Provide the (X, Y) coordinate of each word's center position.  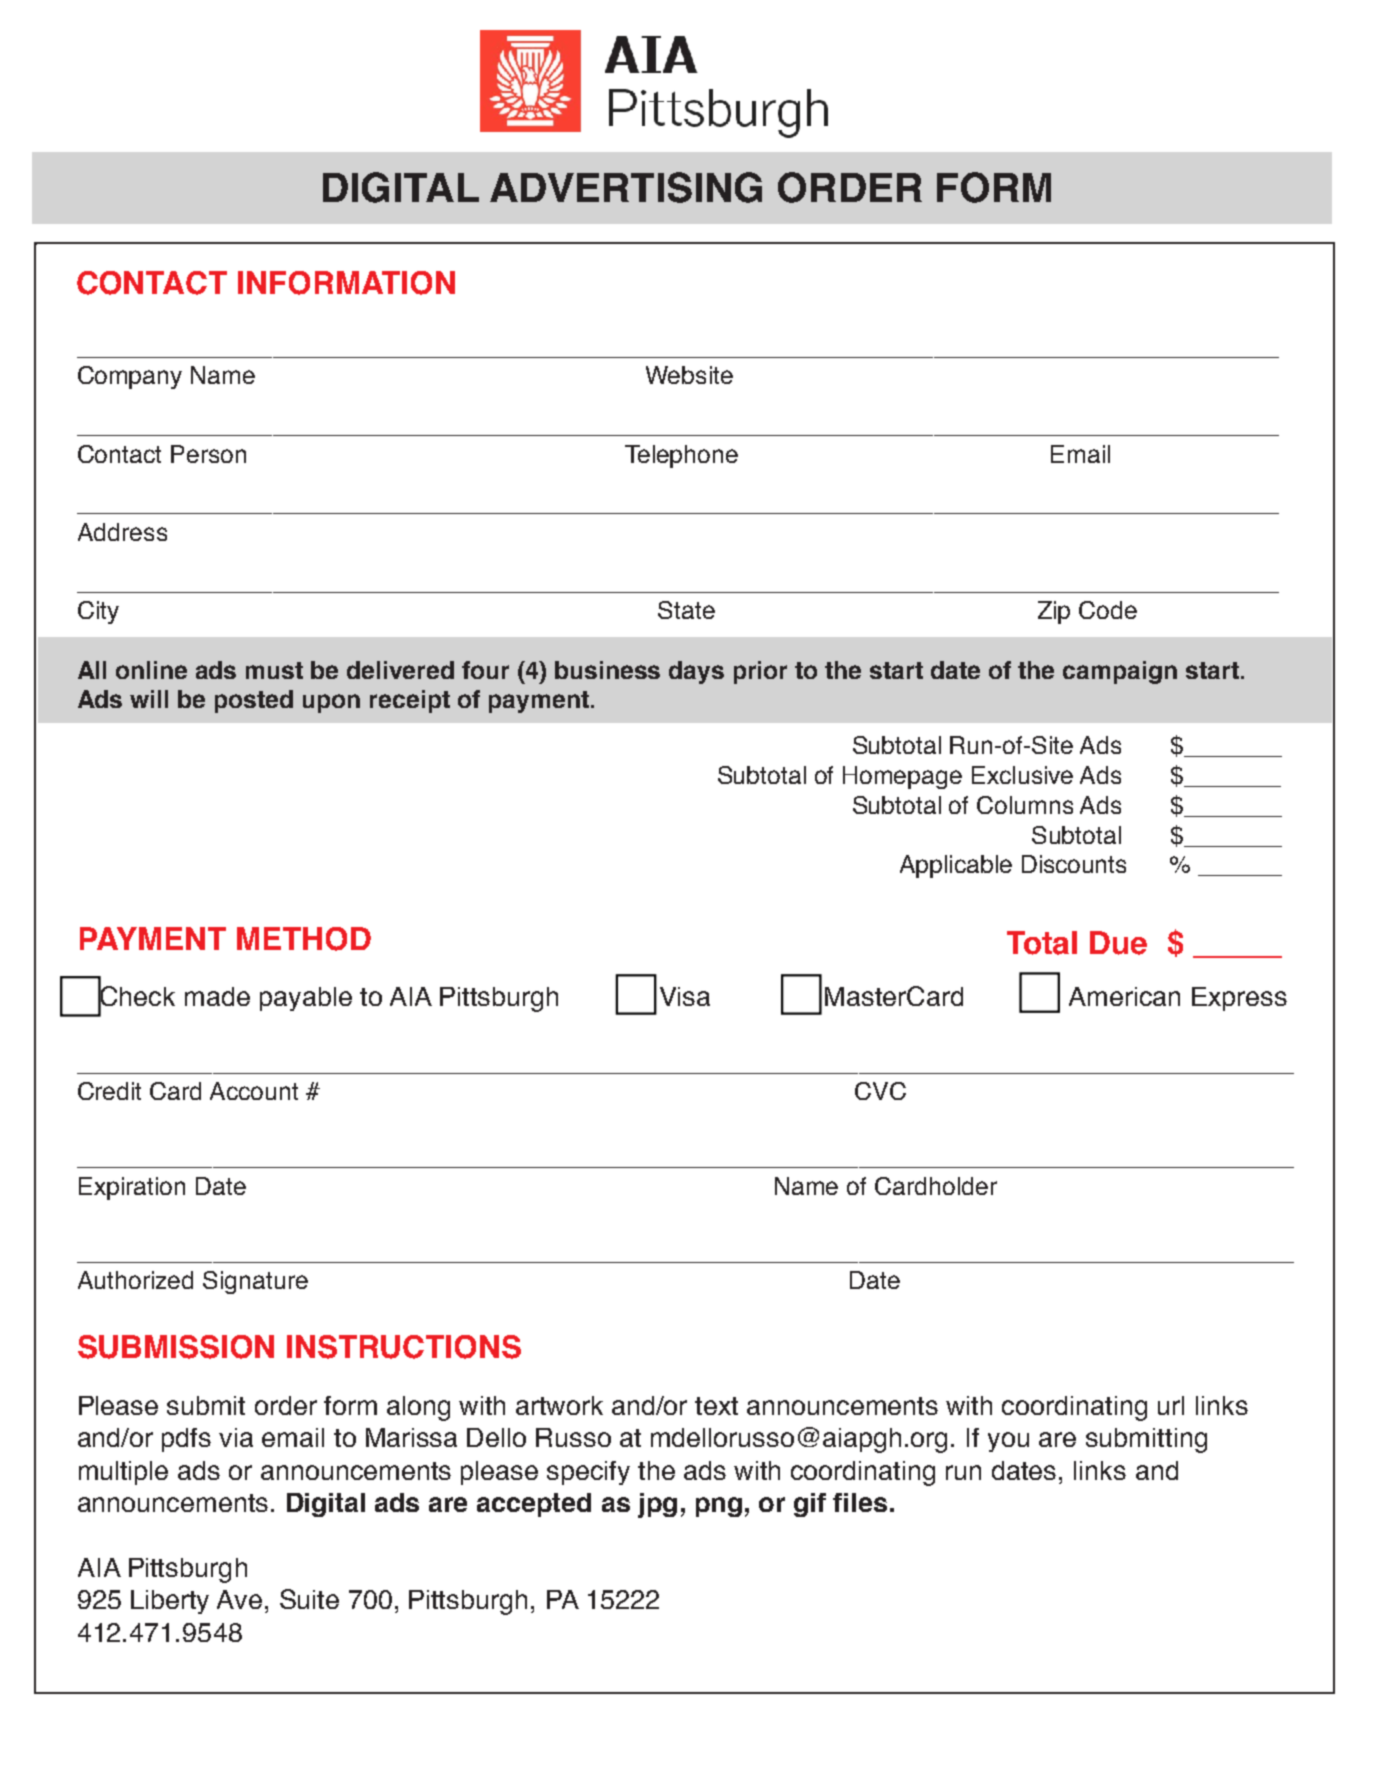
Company (130, 377)
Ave (239, 1599)
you (1008, 1442)
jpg (657, 1505)
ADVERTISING (626, 187)
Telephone (681, 456)
